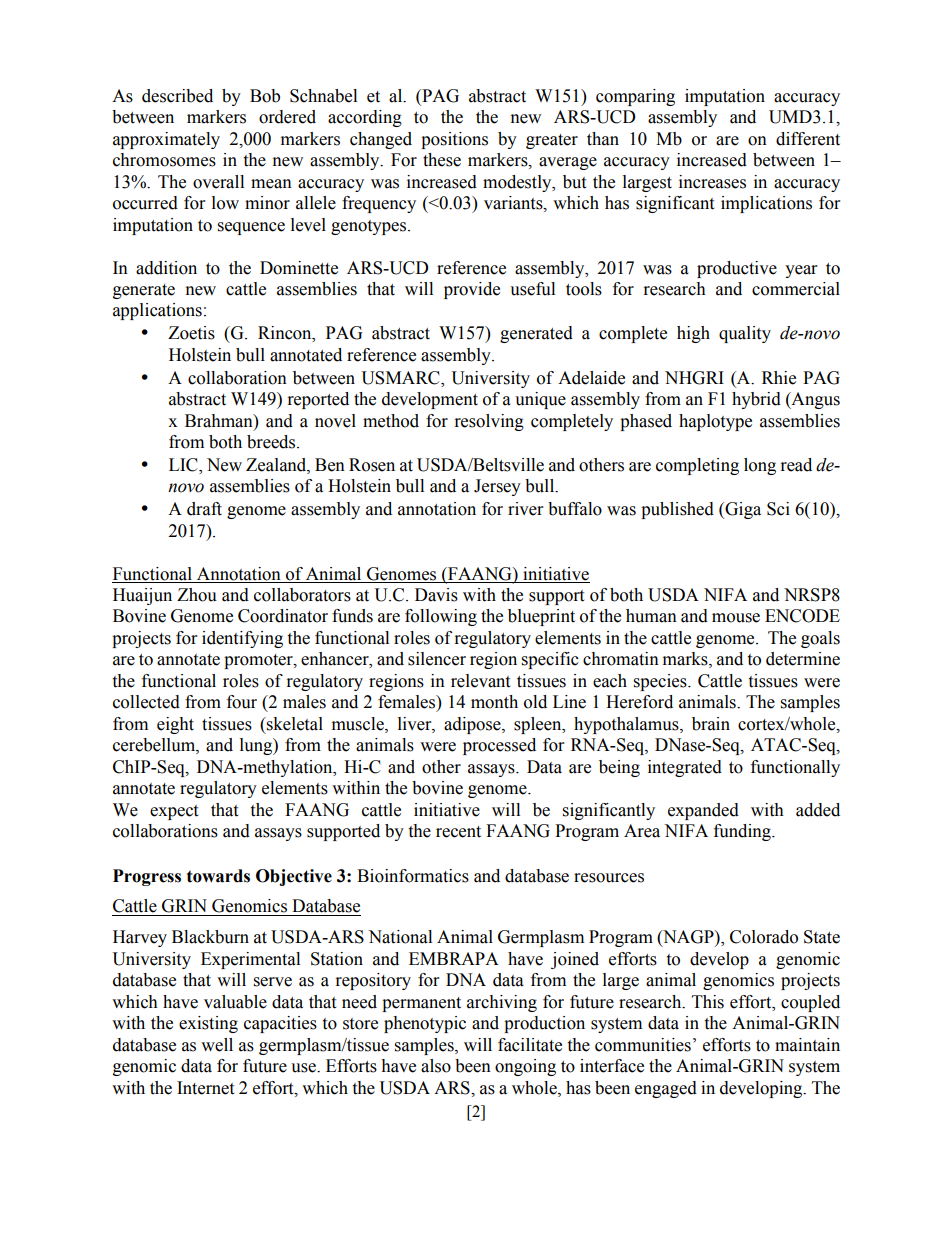 Image resolution: width=952 pixels, height=1233 pixels. Describe the element at coordinates (540, 400) in the screenshot. I see `unique` at that location.
